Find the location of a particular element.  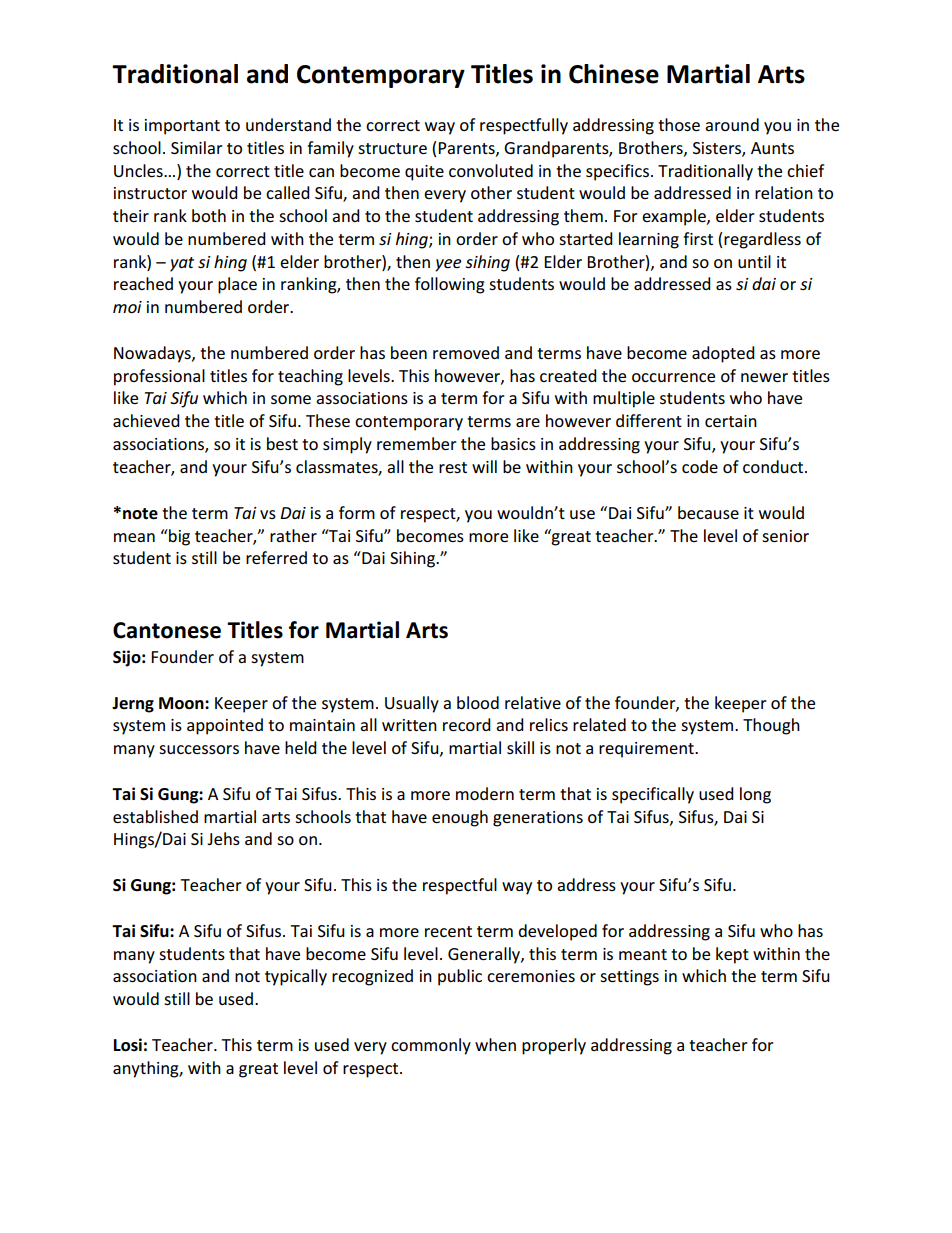

important is located at coordinates (182, 127).
